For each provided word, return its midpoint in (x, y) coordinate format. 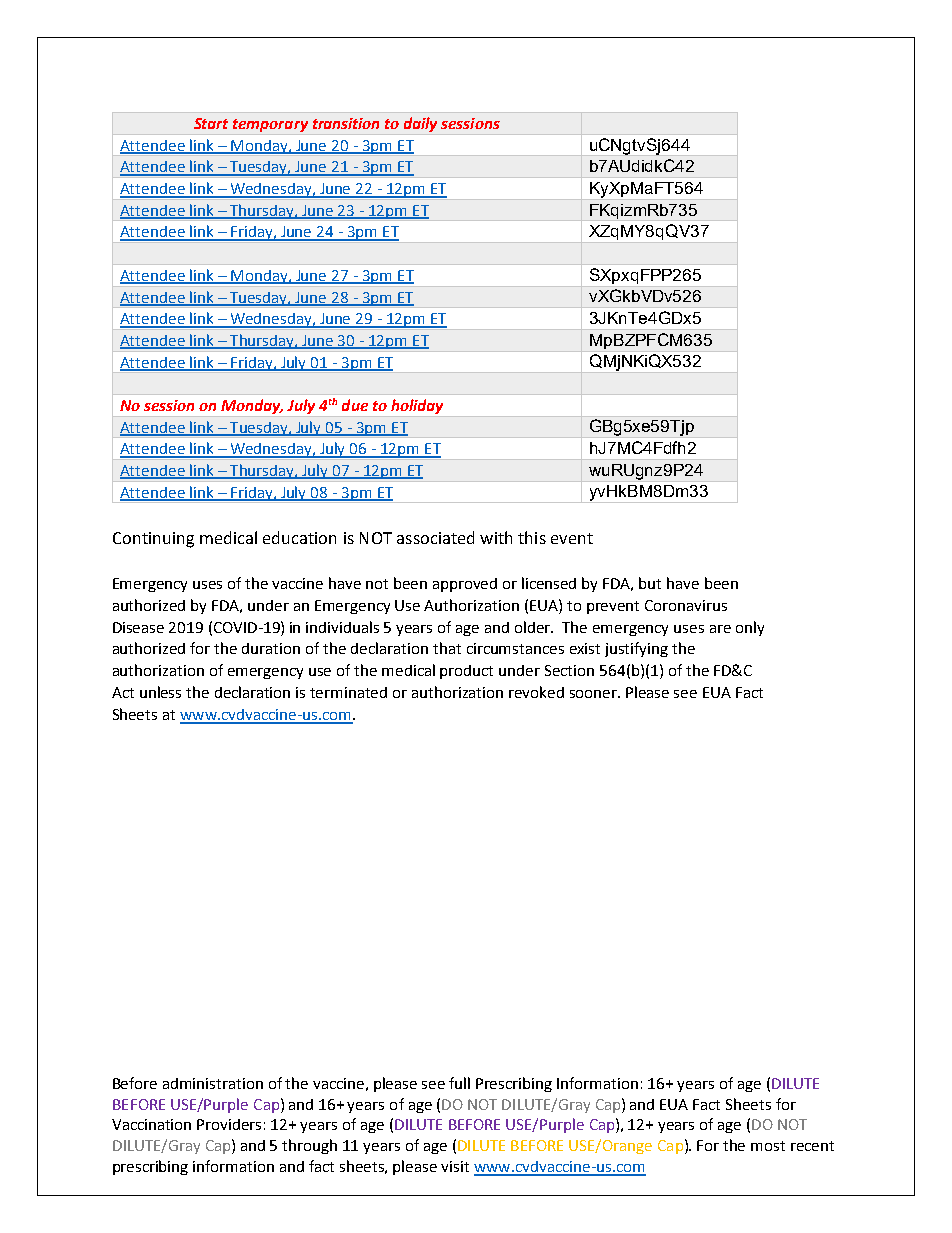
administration (213, 1083)
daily (420, 124)
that (447, 648)
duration (271, 648)
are (720, 629)
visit (455, 1166)
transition (346, 123)
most (768, 1146)
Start (211, 123)
